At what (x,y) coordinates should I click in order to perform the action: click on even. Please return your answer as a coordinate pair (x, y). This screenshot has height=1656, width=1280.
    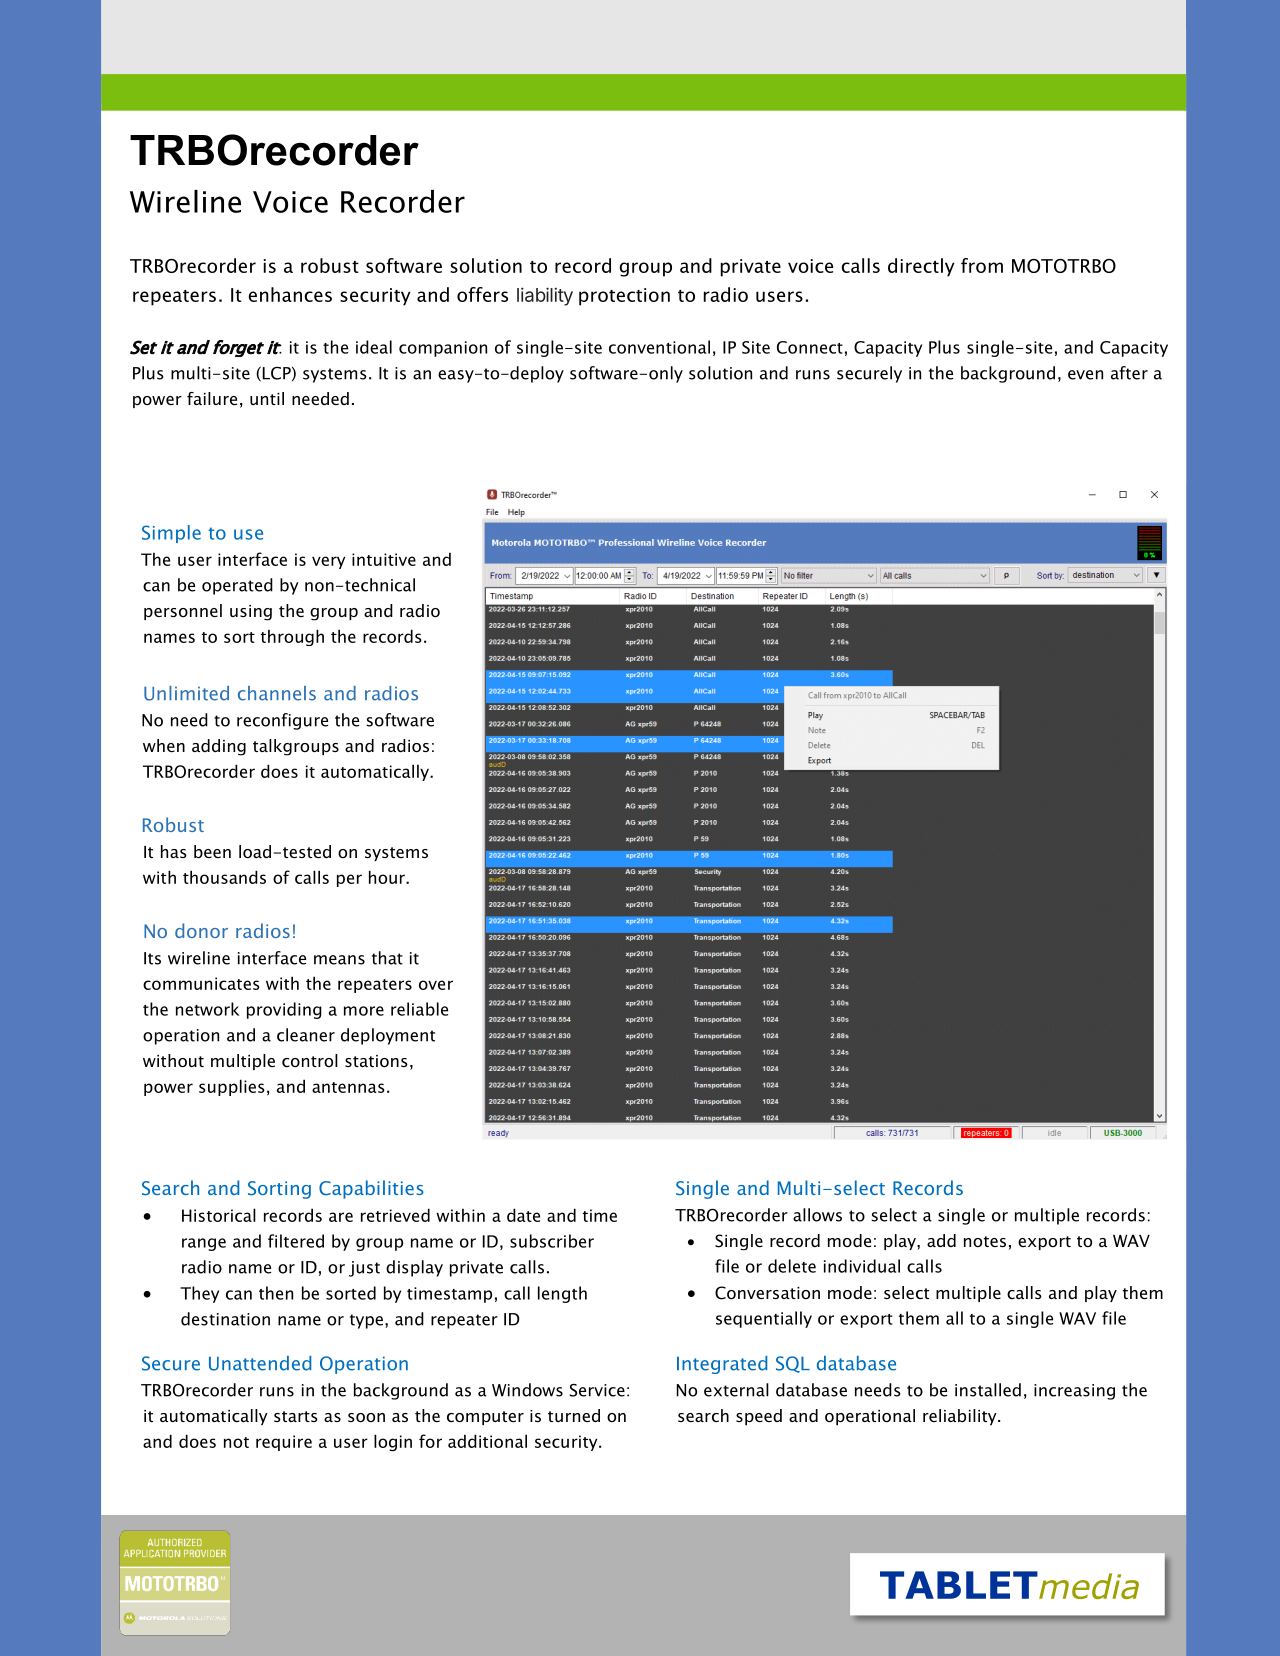
    Looking at the image, I should click on (1085, 375).
